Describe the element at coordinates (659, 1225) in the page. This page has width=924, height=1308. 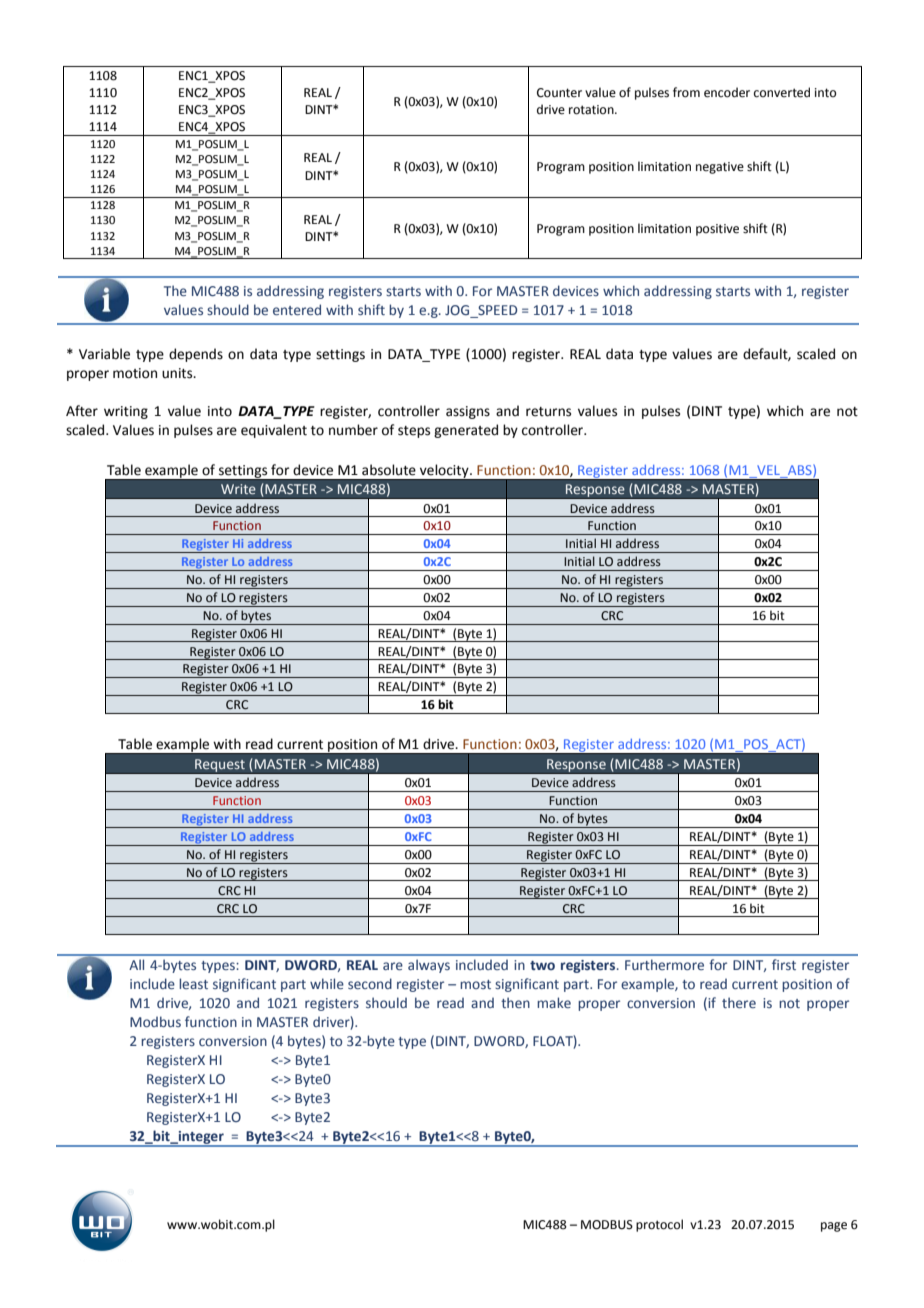
I see `protocol` at that location.
